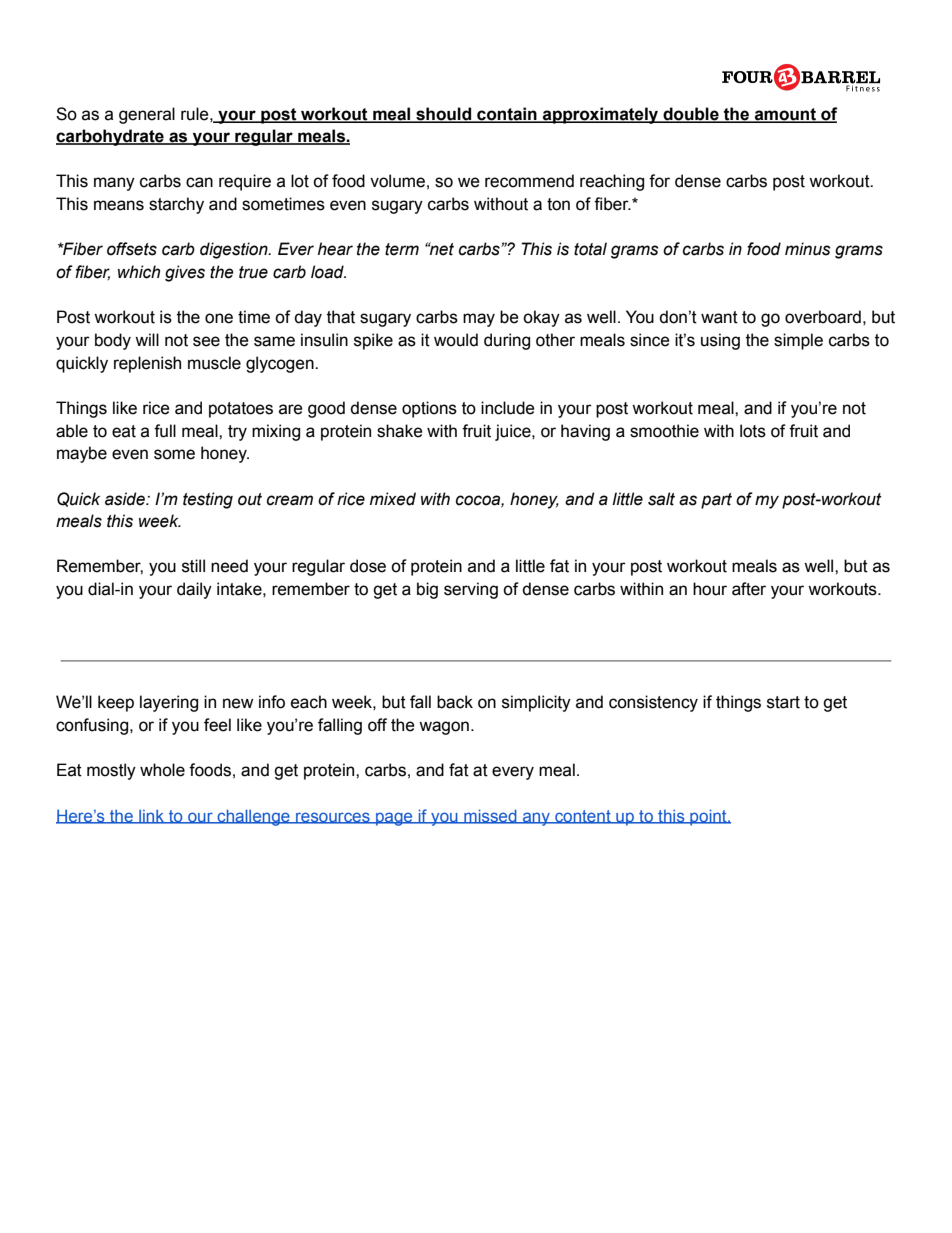 Image resolution: width=952 pixels, height=1233 pixels. I want to click on link, so click(151, 817).
